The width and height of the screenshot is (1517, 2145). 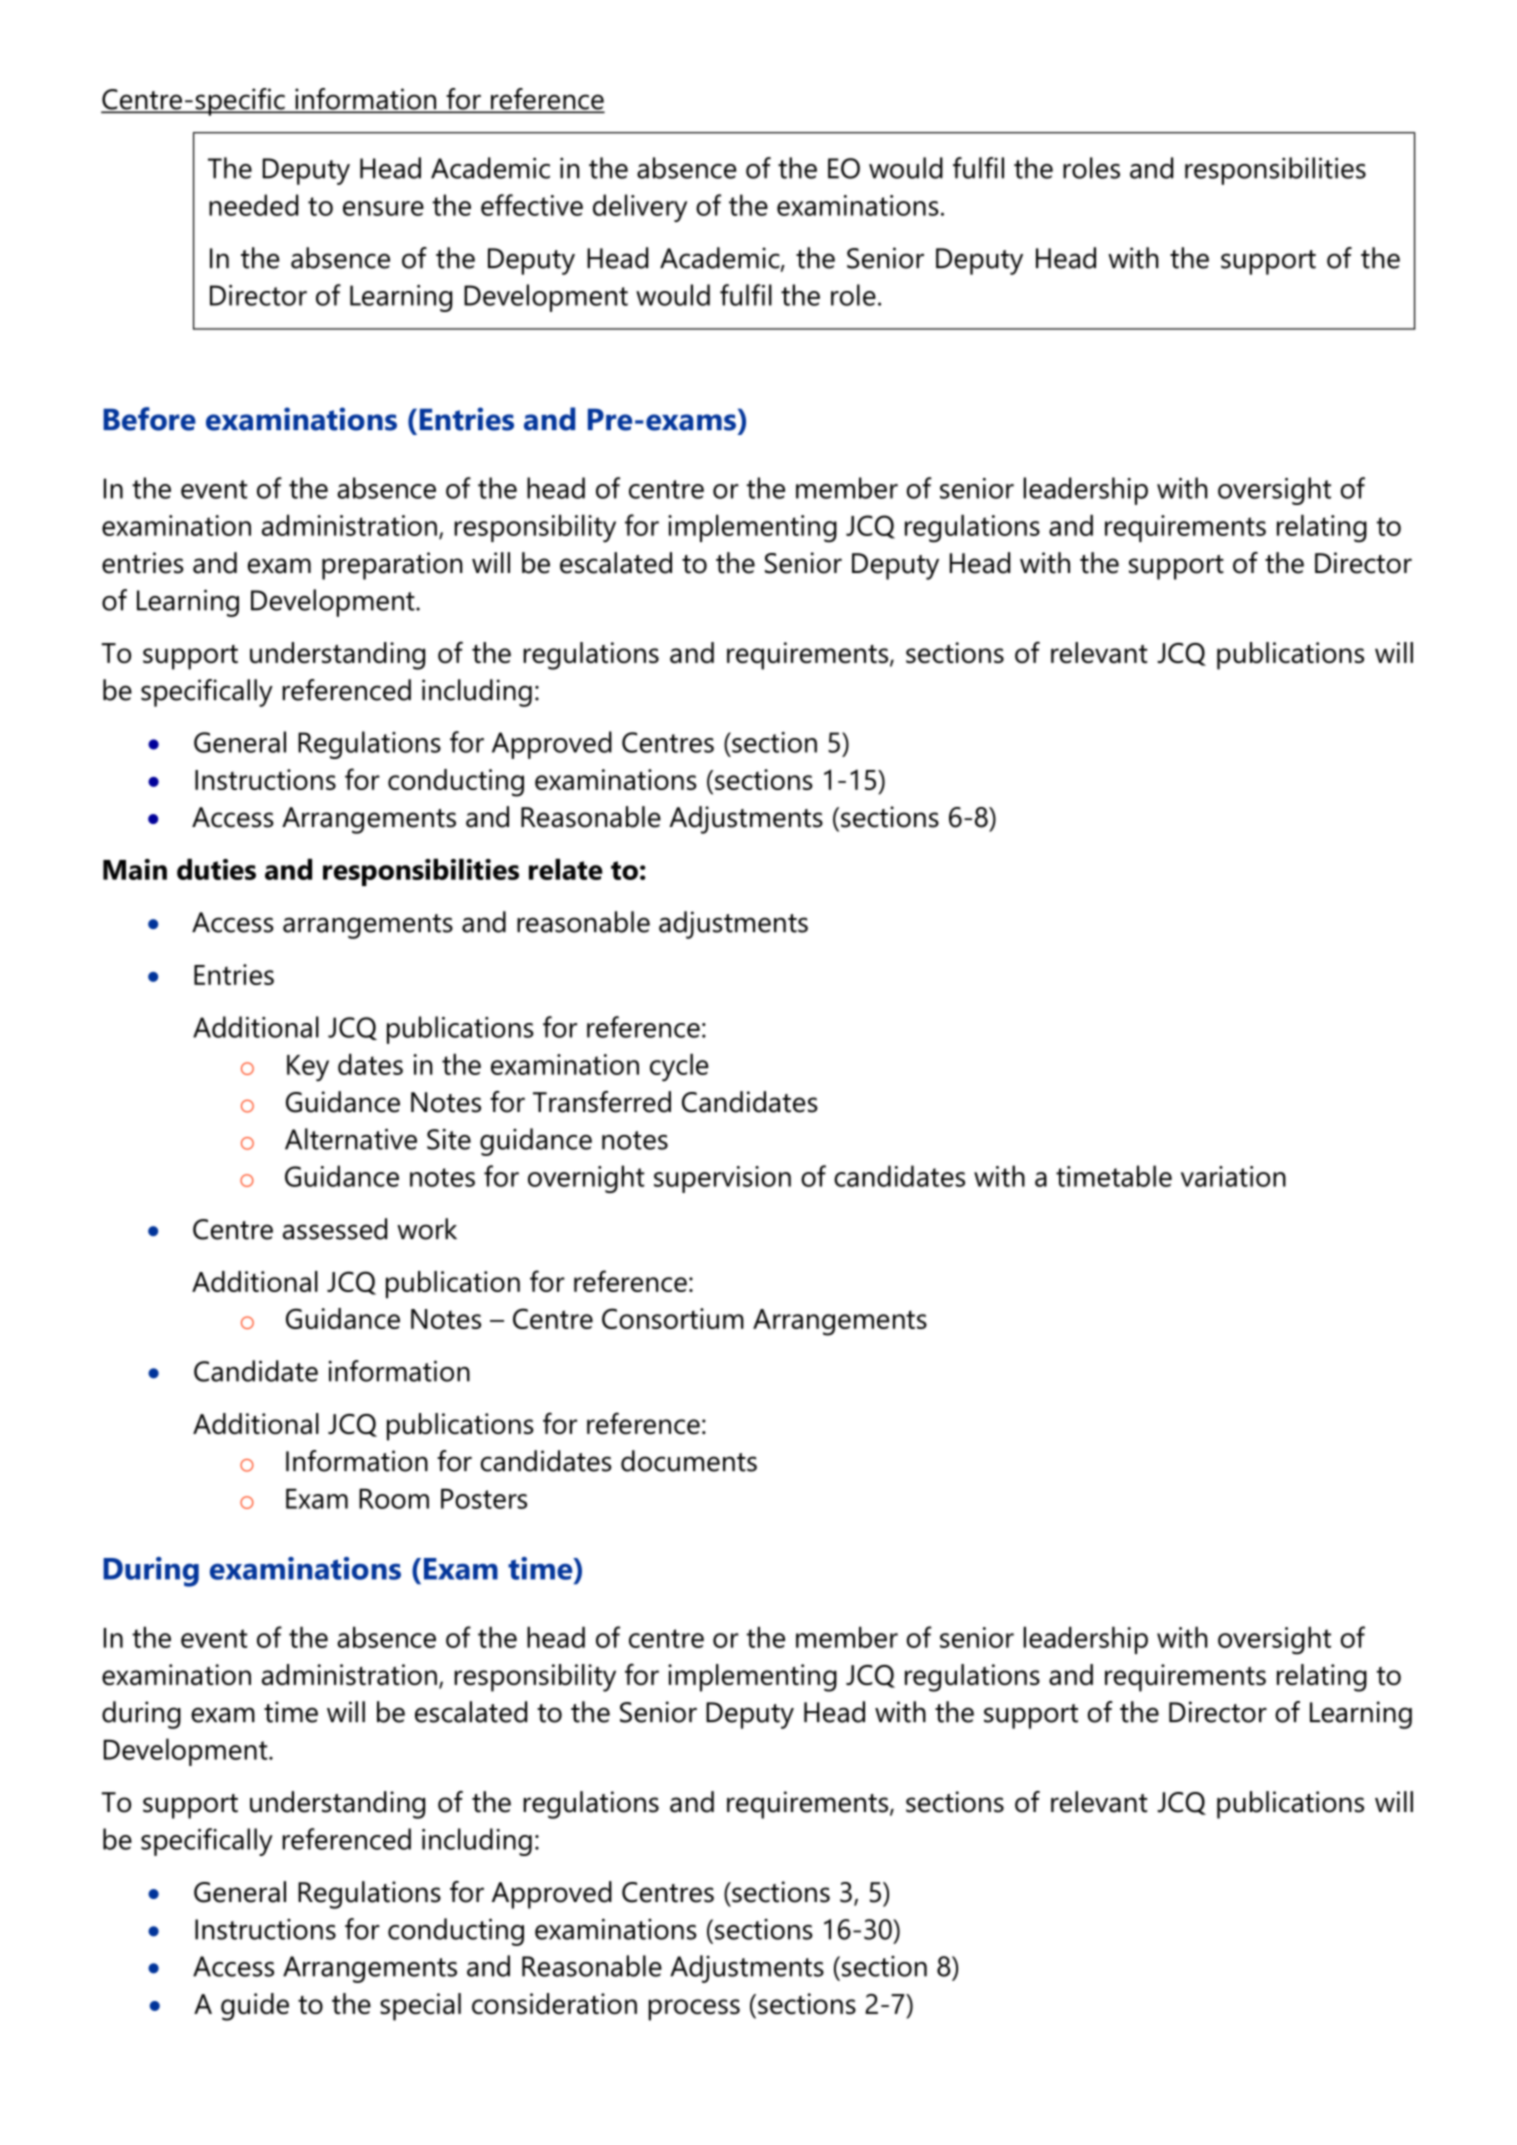 What do you see at coordinates (602, 1102) in the screenshot?
I see `Transferred` at bounding box center [602, 1102].
